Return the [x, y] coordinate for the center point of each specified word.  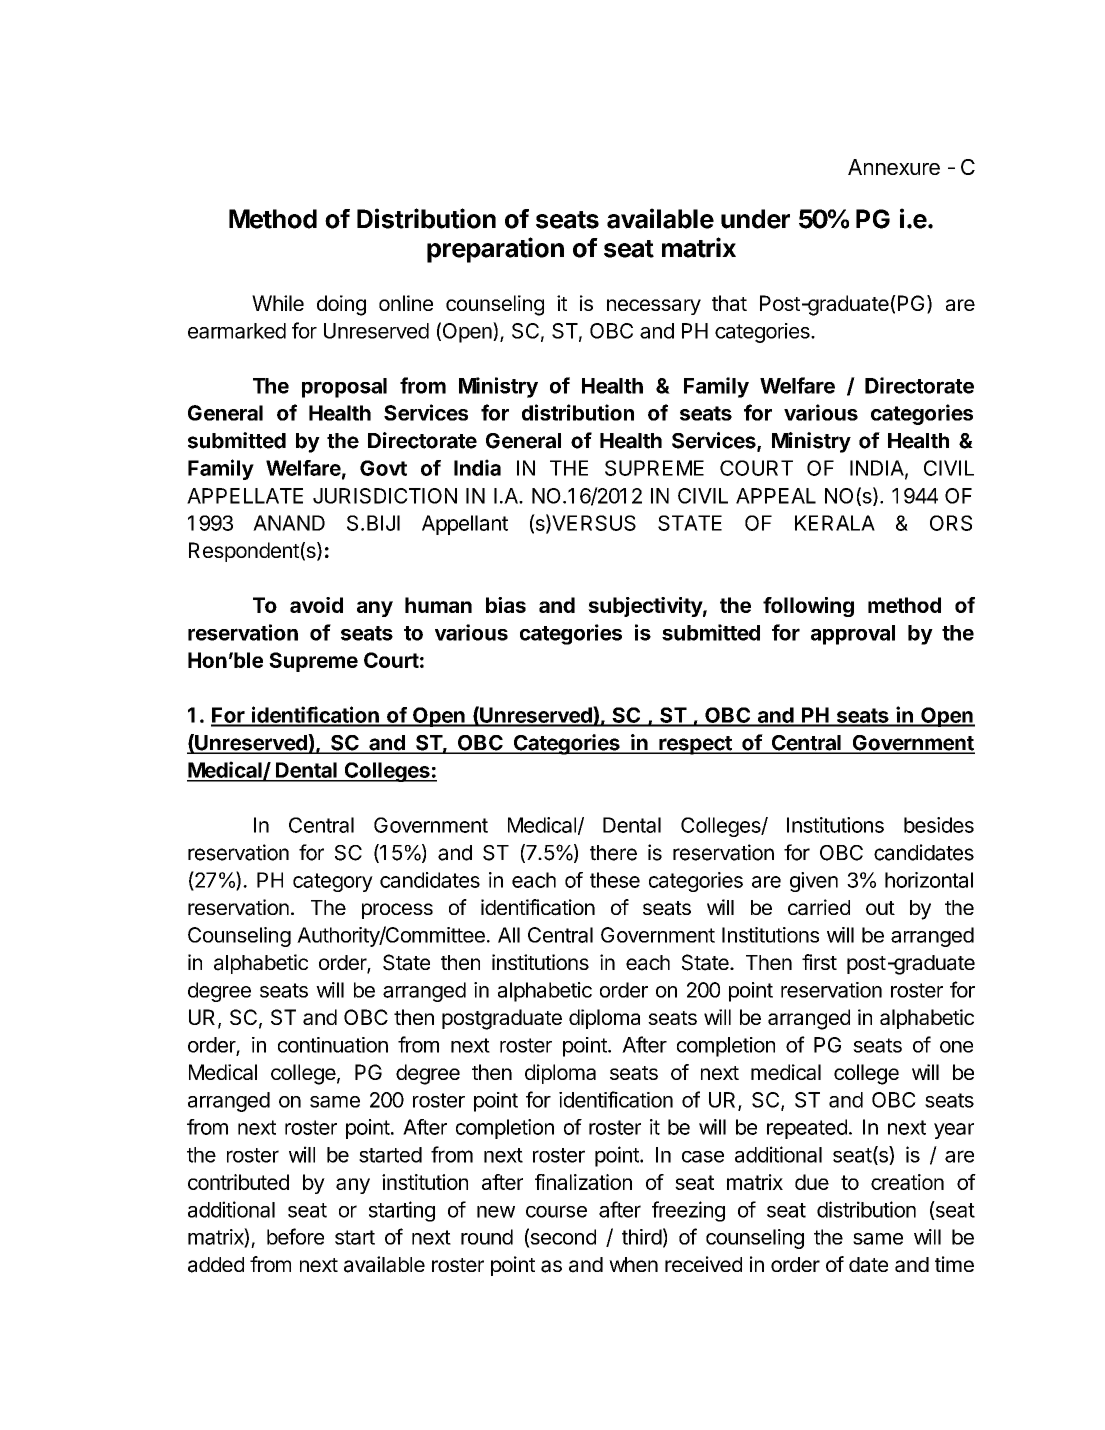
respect [695, 745]
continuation [333, 1045]
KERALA [835, 523]
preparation [495, 250]
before [295, 1236]
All [509, 935]
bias [506, 605]
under [755, 219]
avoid [316, 605]
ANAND [289, 523]
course [556, 1211]
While [278, 303]
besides [939, 825]
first [819, 962]
